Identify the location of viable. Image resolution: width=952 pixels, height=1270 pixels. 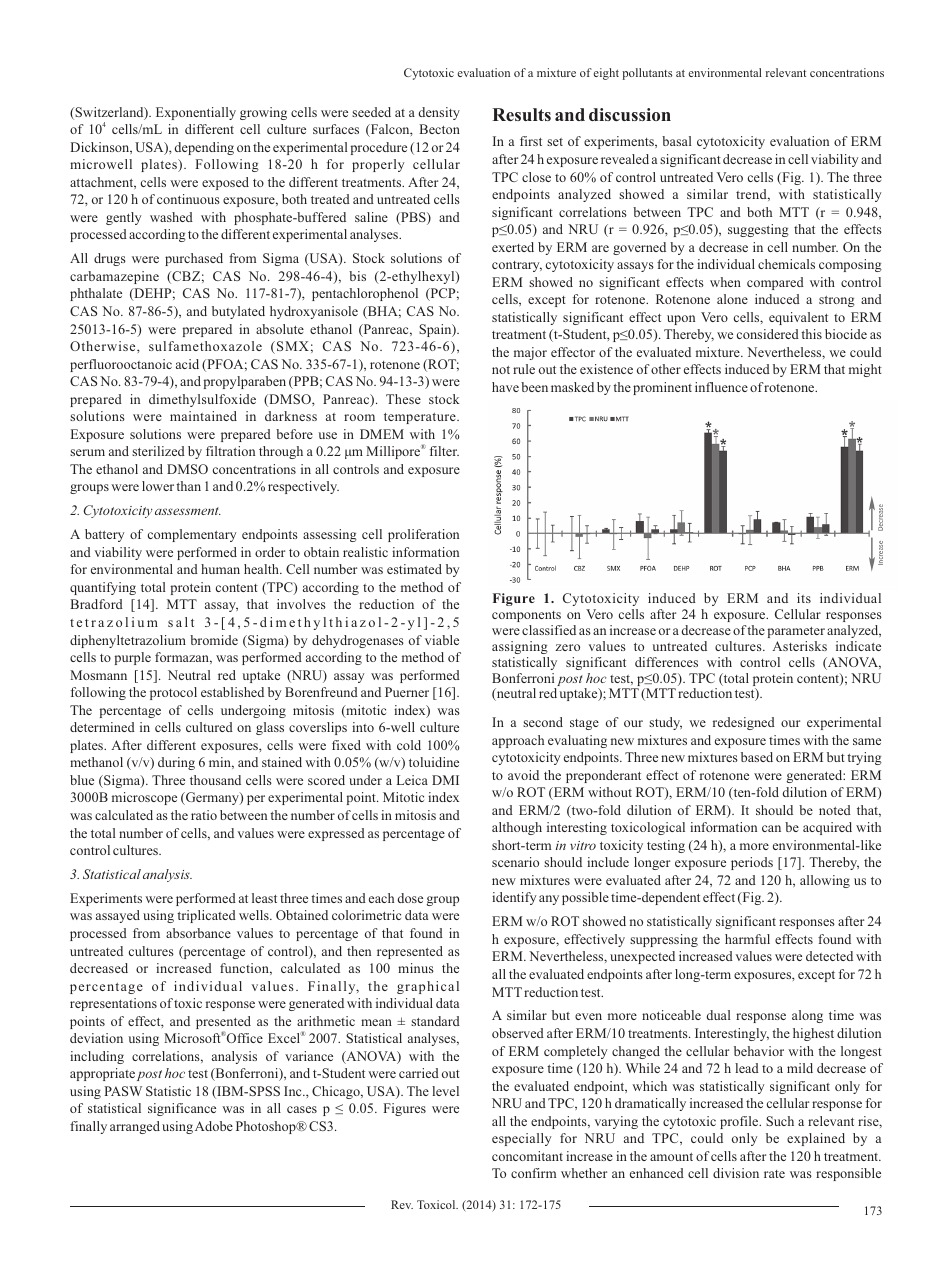
(442, 640).
